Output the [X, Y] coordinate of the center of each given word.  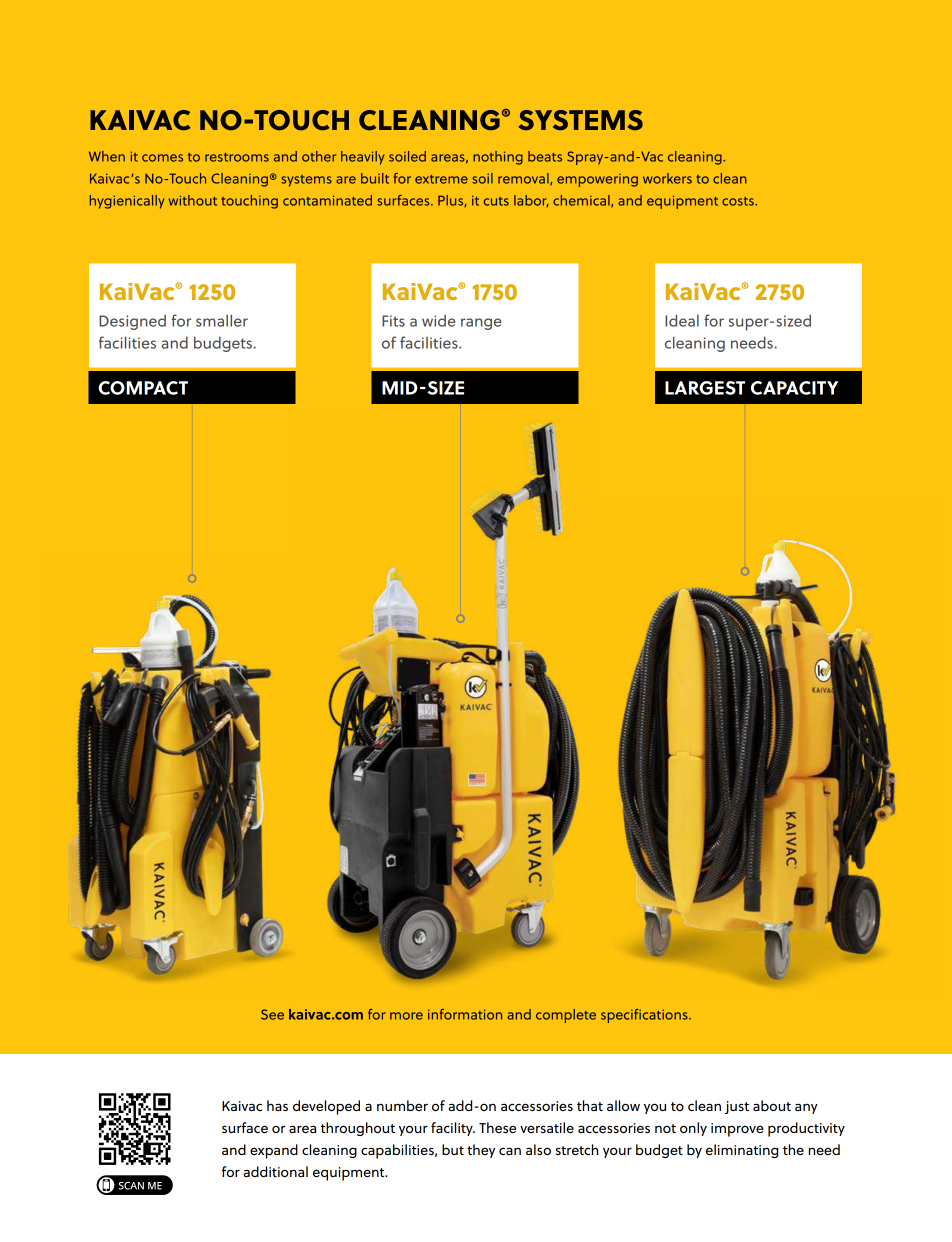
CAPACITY [794, 388]
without [193, 200]
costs [739, 201]
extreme [441, 179]
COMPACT [143, 388]
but [453, 1149]
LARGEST [705, 388]
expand [274, 1151]
